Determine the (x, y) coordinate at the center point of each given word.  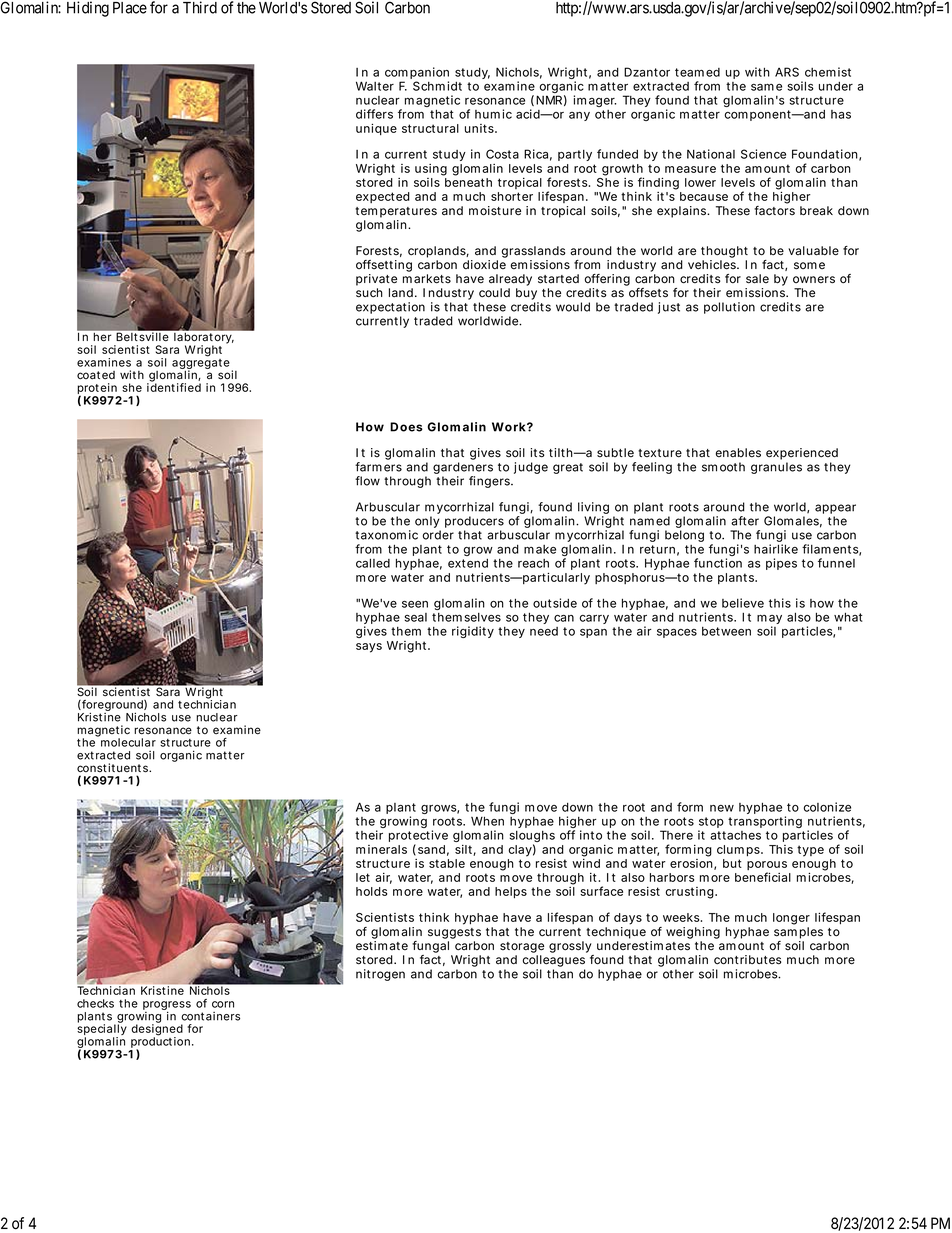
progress (167, 1007)
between (726, 631)
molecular (128, 742)
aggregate (202, 364)
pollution (729, 308)
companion (417, 74)
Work (509, 427)
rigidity (473, 632)
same (766, 87)
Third (200, 7)
